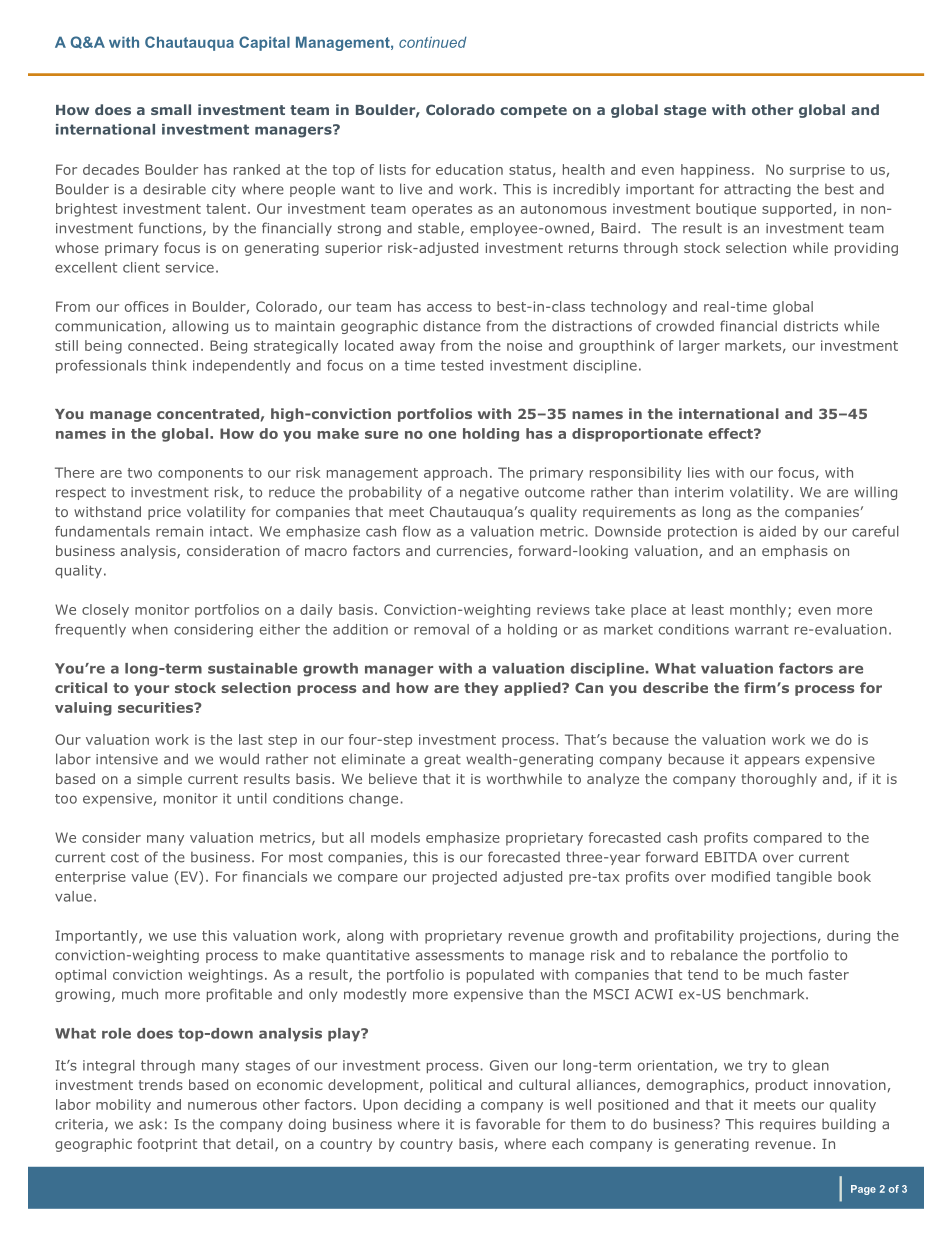  I want to click on monthly, so click(759, 611).
